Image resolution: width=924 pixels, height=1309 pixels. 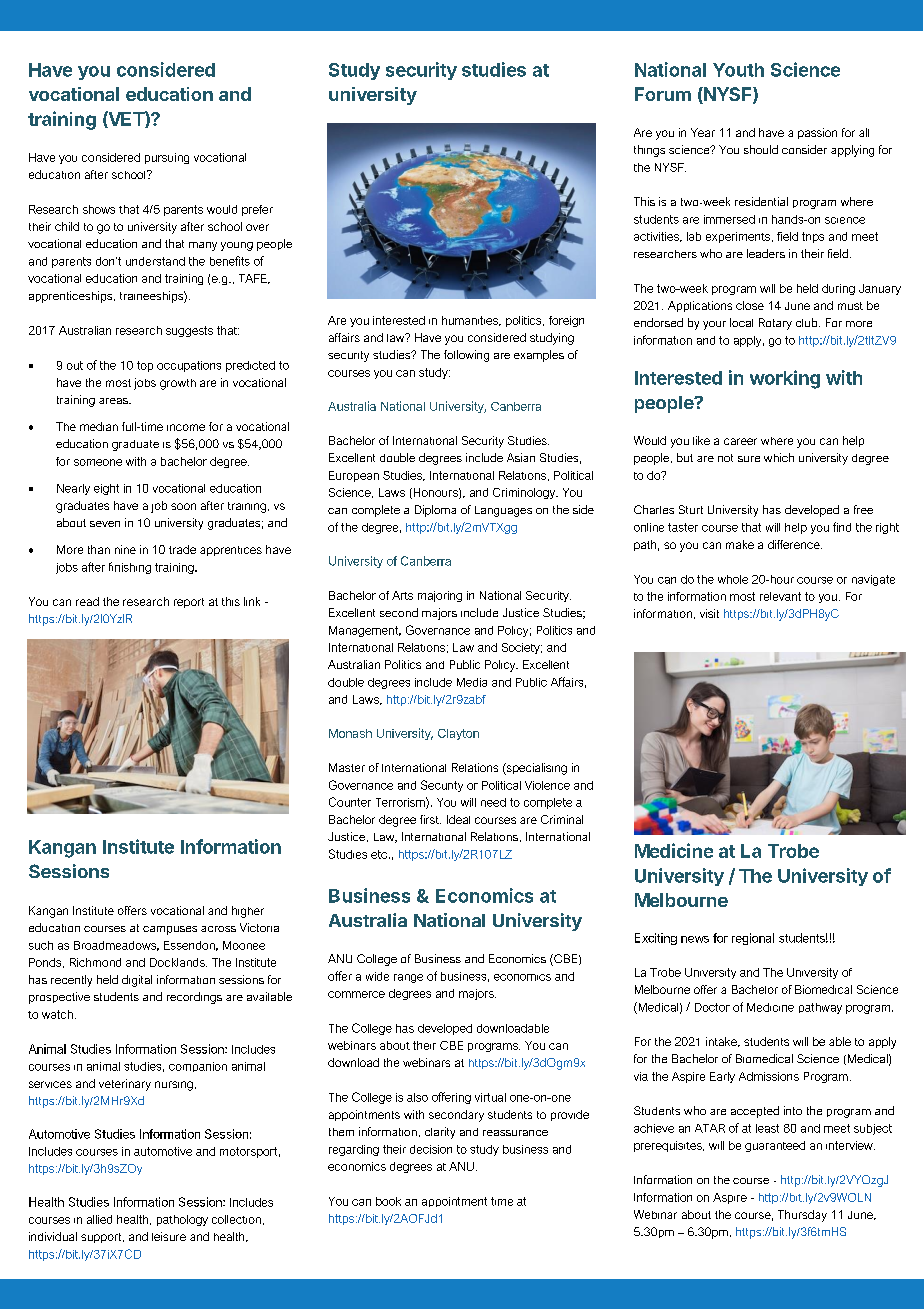 What do you see at coordinates (99, 1219) in the screenshot?
I see `allied` at bounding box center [99, 1219].
